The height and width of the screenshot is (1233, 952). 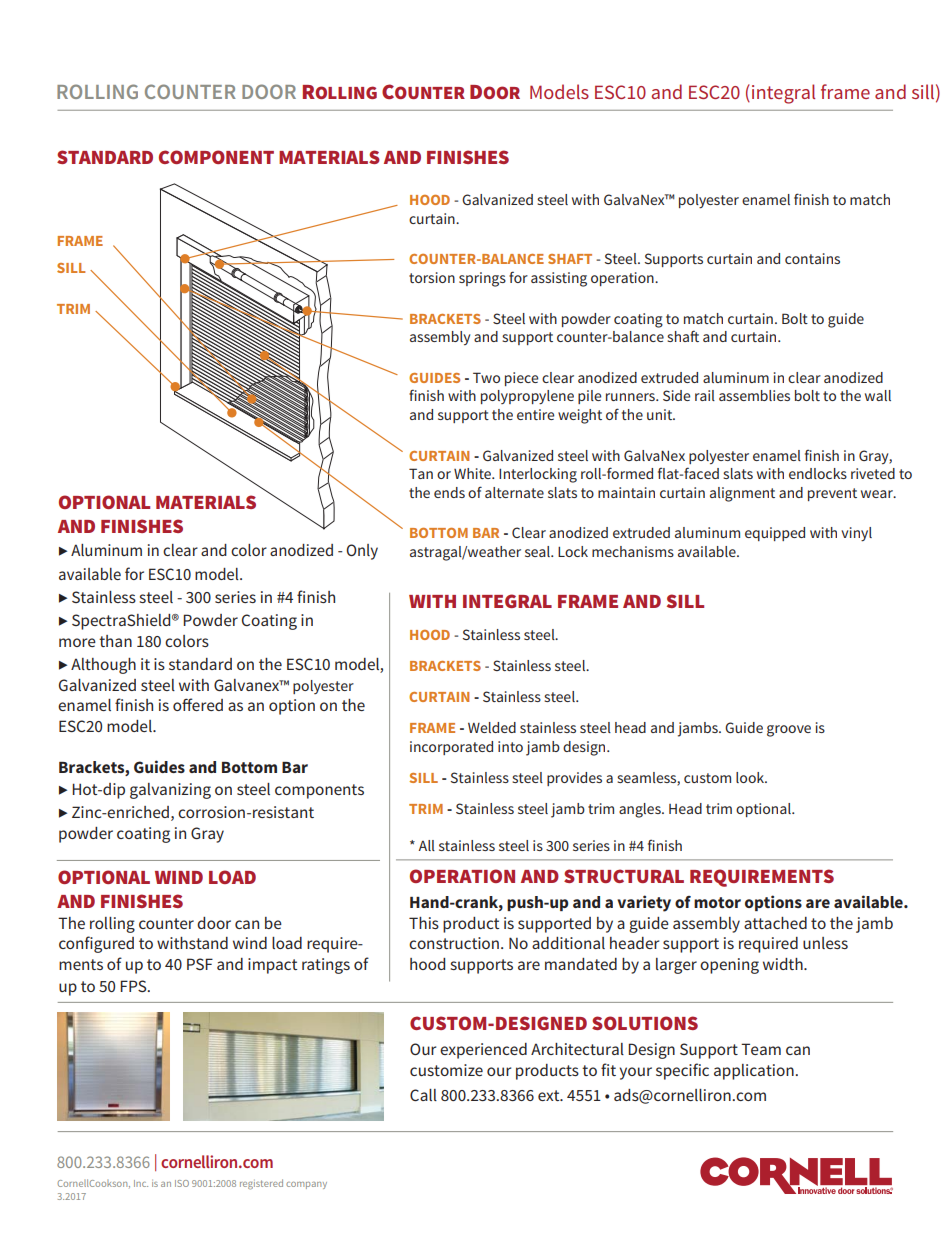 What do you see at coordinates (432, 277) in the screenshot?
I see `torsion` at bounding box center [432, 277].
